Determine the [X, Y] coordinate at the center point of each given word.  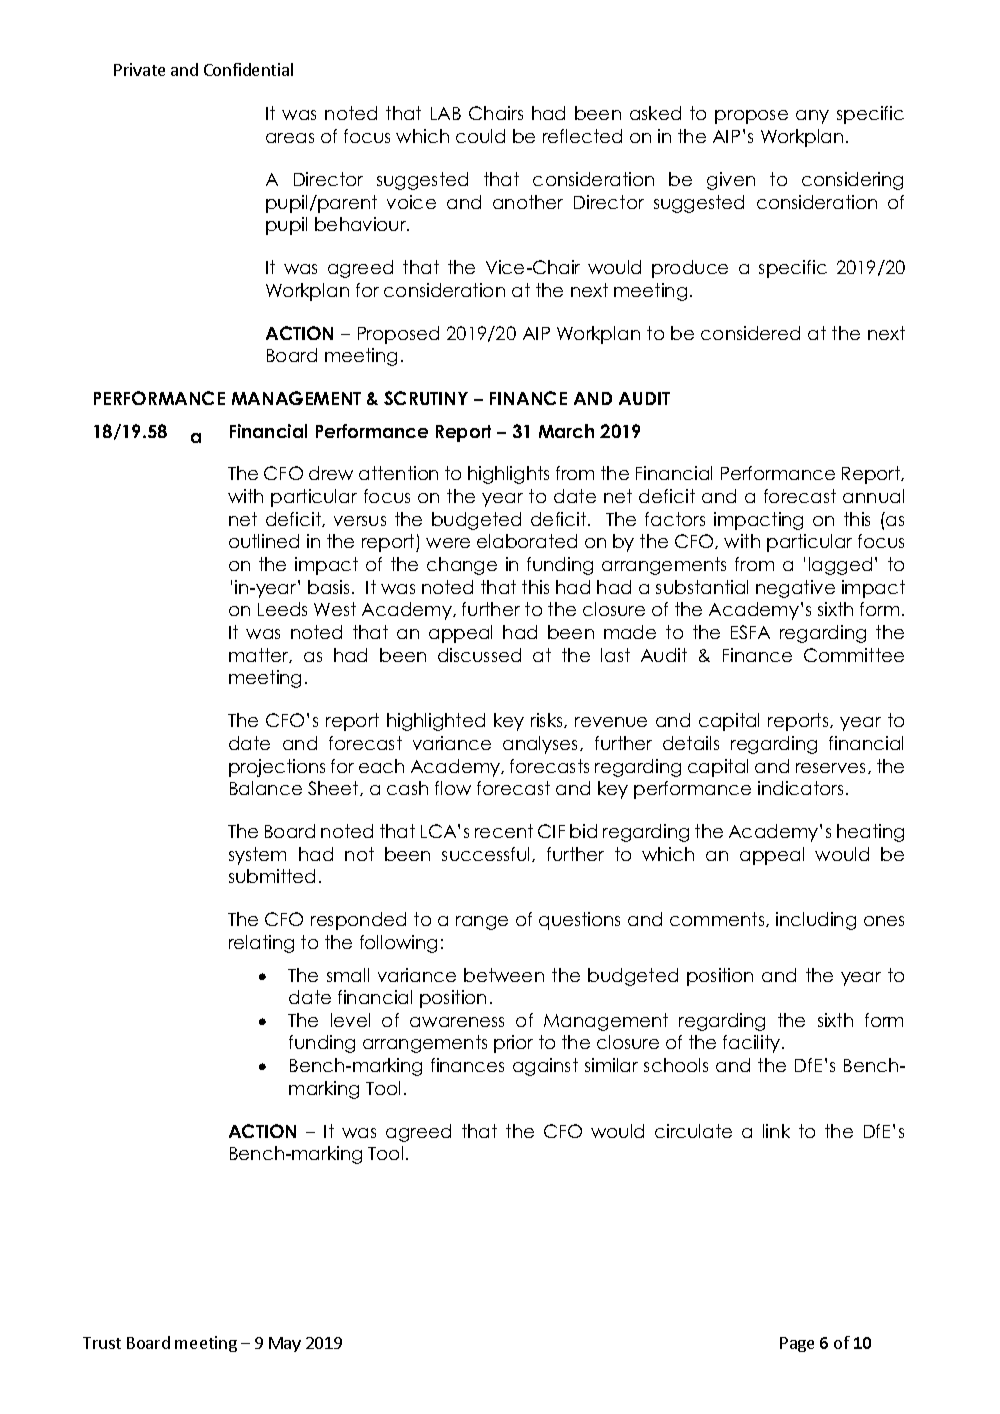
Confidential [248, 69]
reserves [832, 768]
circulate [693, 1131]
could [480, 136]
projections [277, 768]
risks [548, 720]
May [285, 1344]
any [812, 117]
